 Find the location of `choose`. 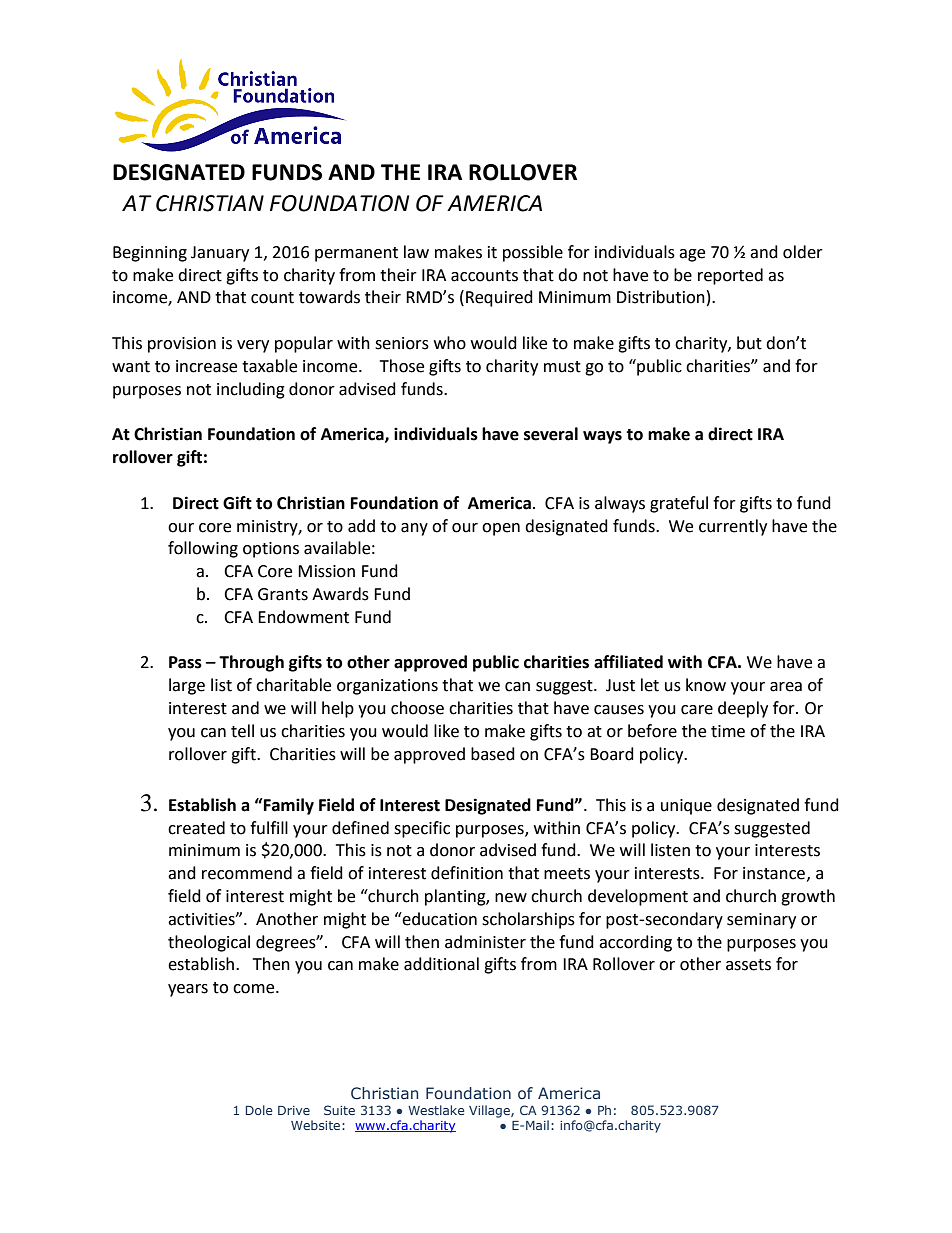

choose is located at coordinates (417, 708).
